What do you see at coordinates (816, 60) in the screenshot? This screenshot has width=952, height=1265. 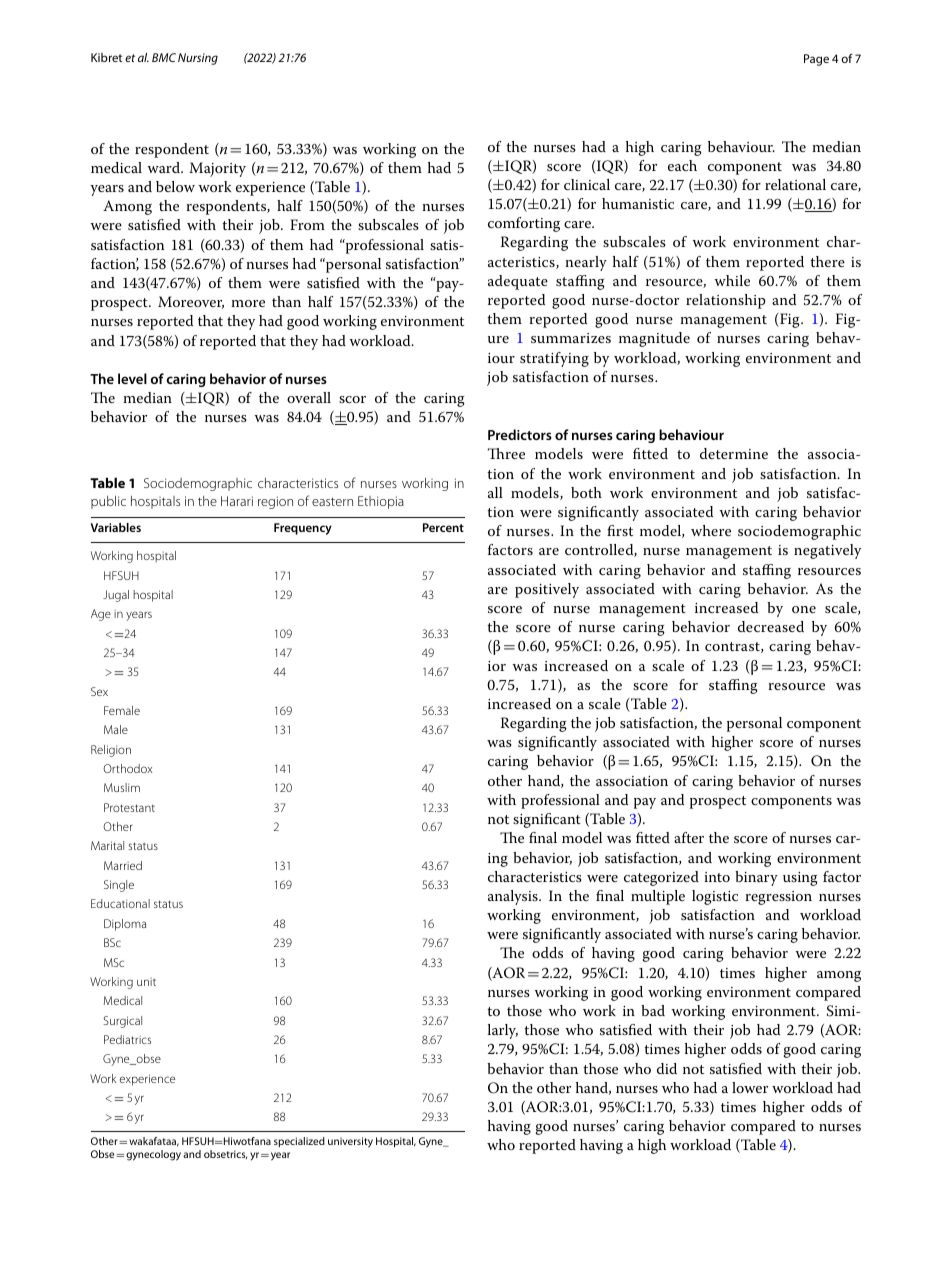 I see `Page` at bounding box center [816, 60].
